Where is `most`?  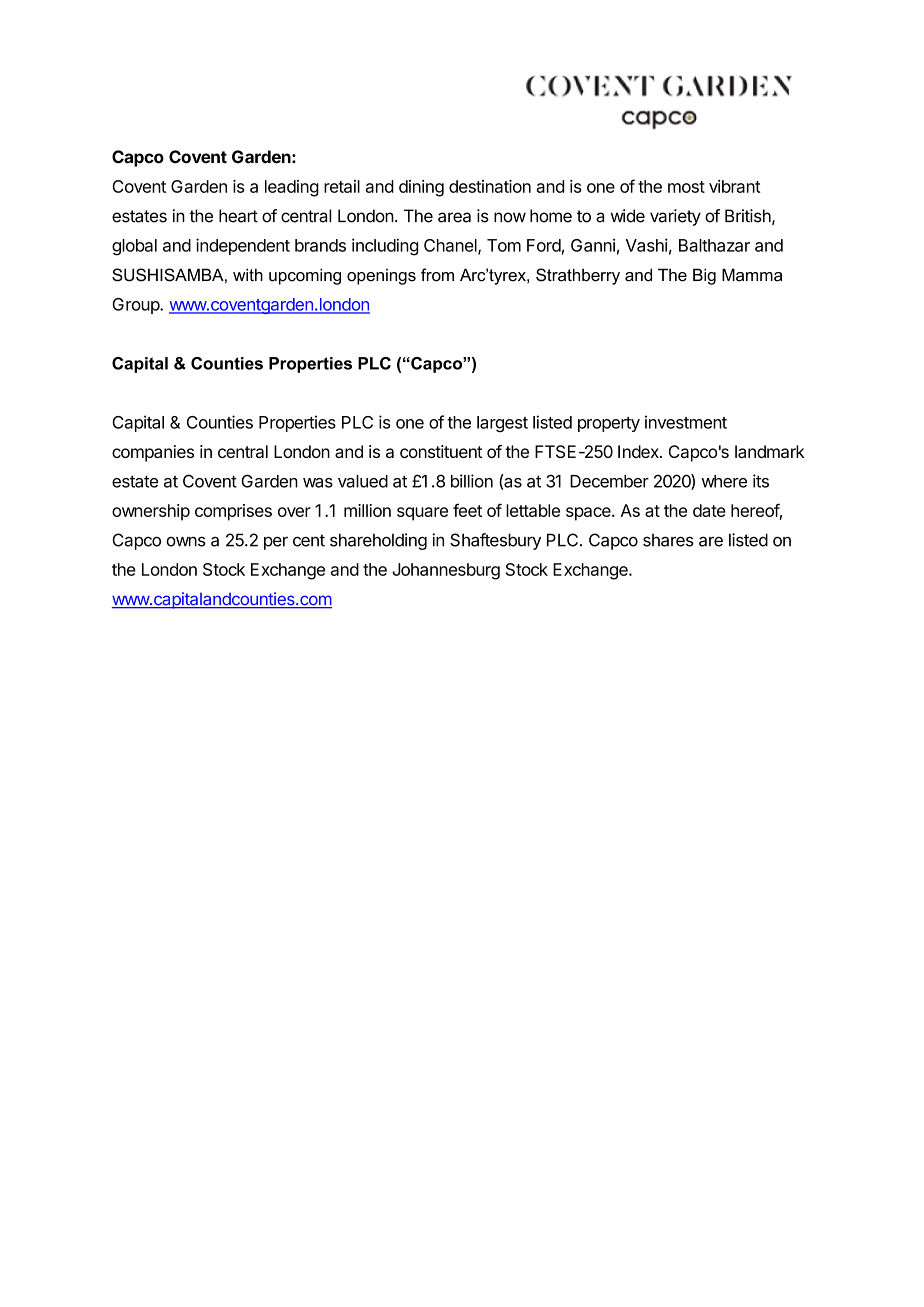
most is located at coordinates (686, 187).
